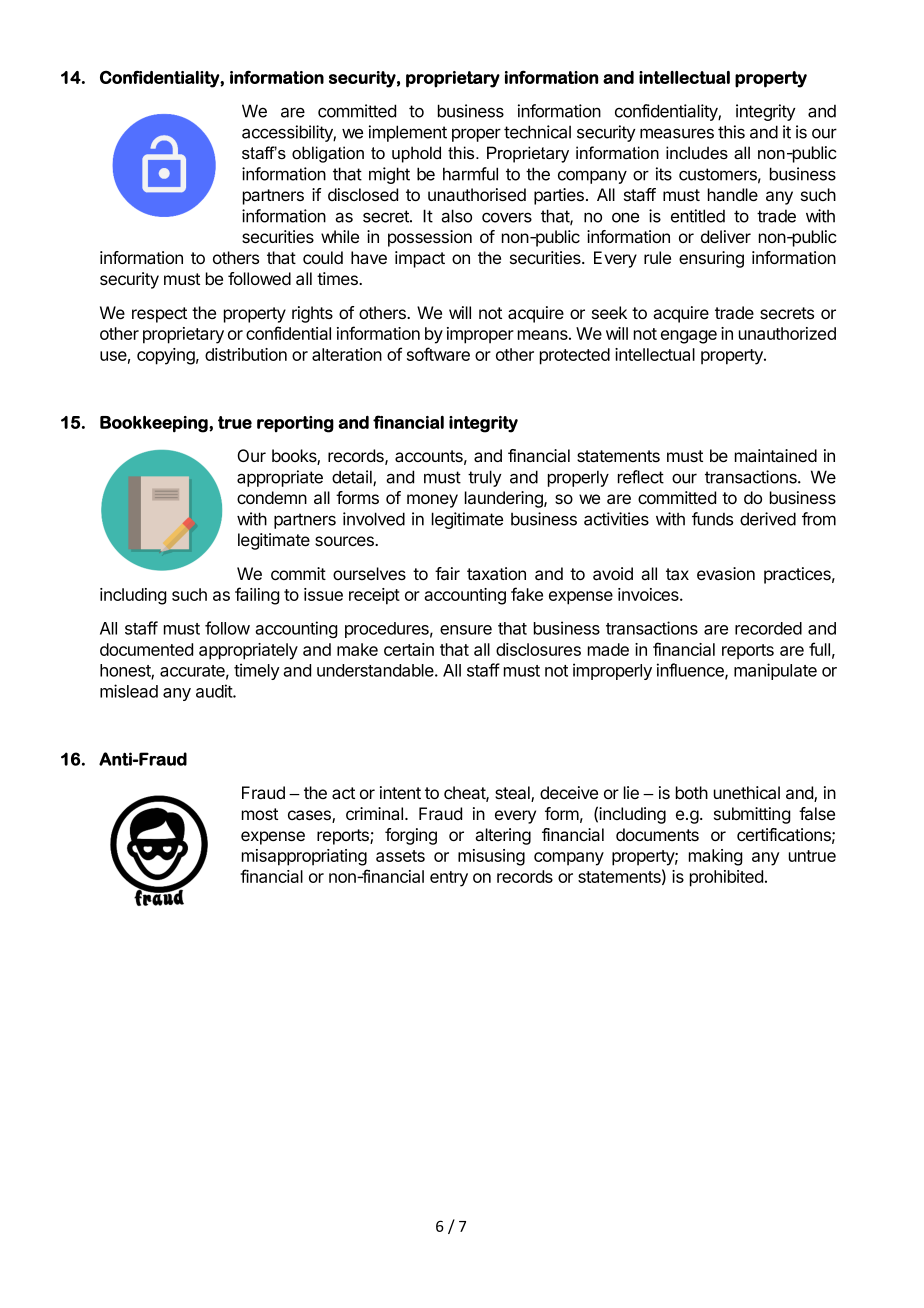 This page has height=1308, width=924. What do you see at coordinates (470, 174) in the page?
I see `harmful` at bounding box center [470, 174].
